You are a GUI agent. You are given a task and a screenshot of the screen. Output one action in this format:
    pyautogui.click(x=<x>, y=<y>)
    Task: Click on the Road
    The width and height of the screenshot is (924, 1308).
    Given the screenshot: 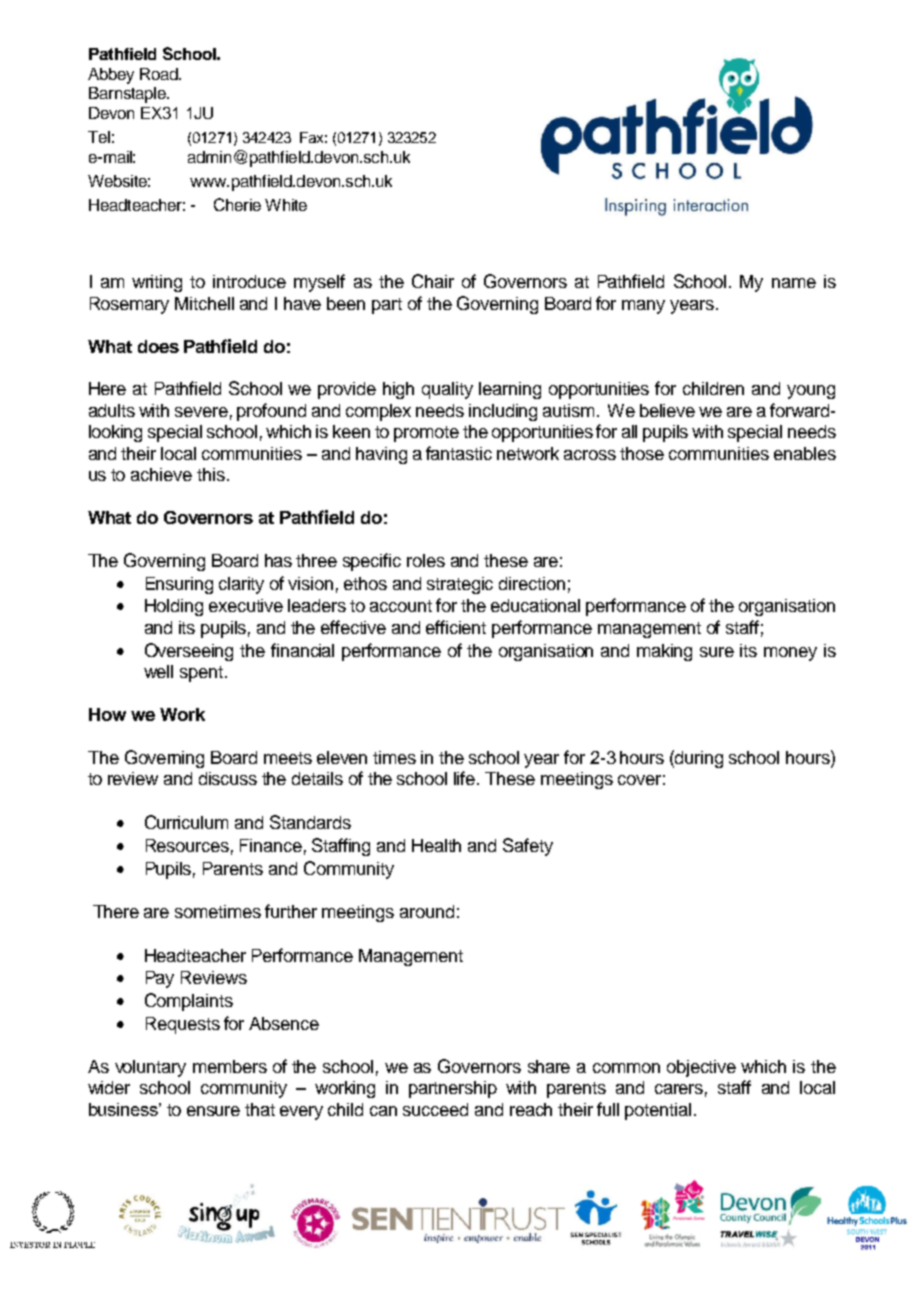 What is the action you would take?
    pyautogui.click(x=160, y=74)
